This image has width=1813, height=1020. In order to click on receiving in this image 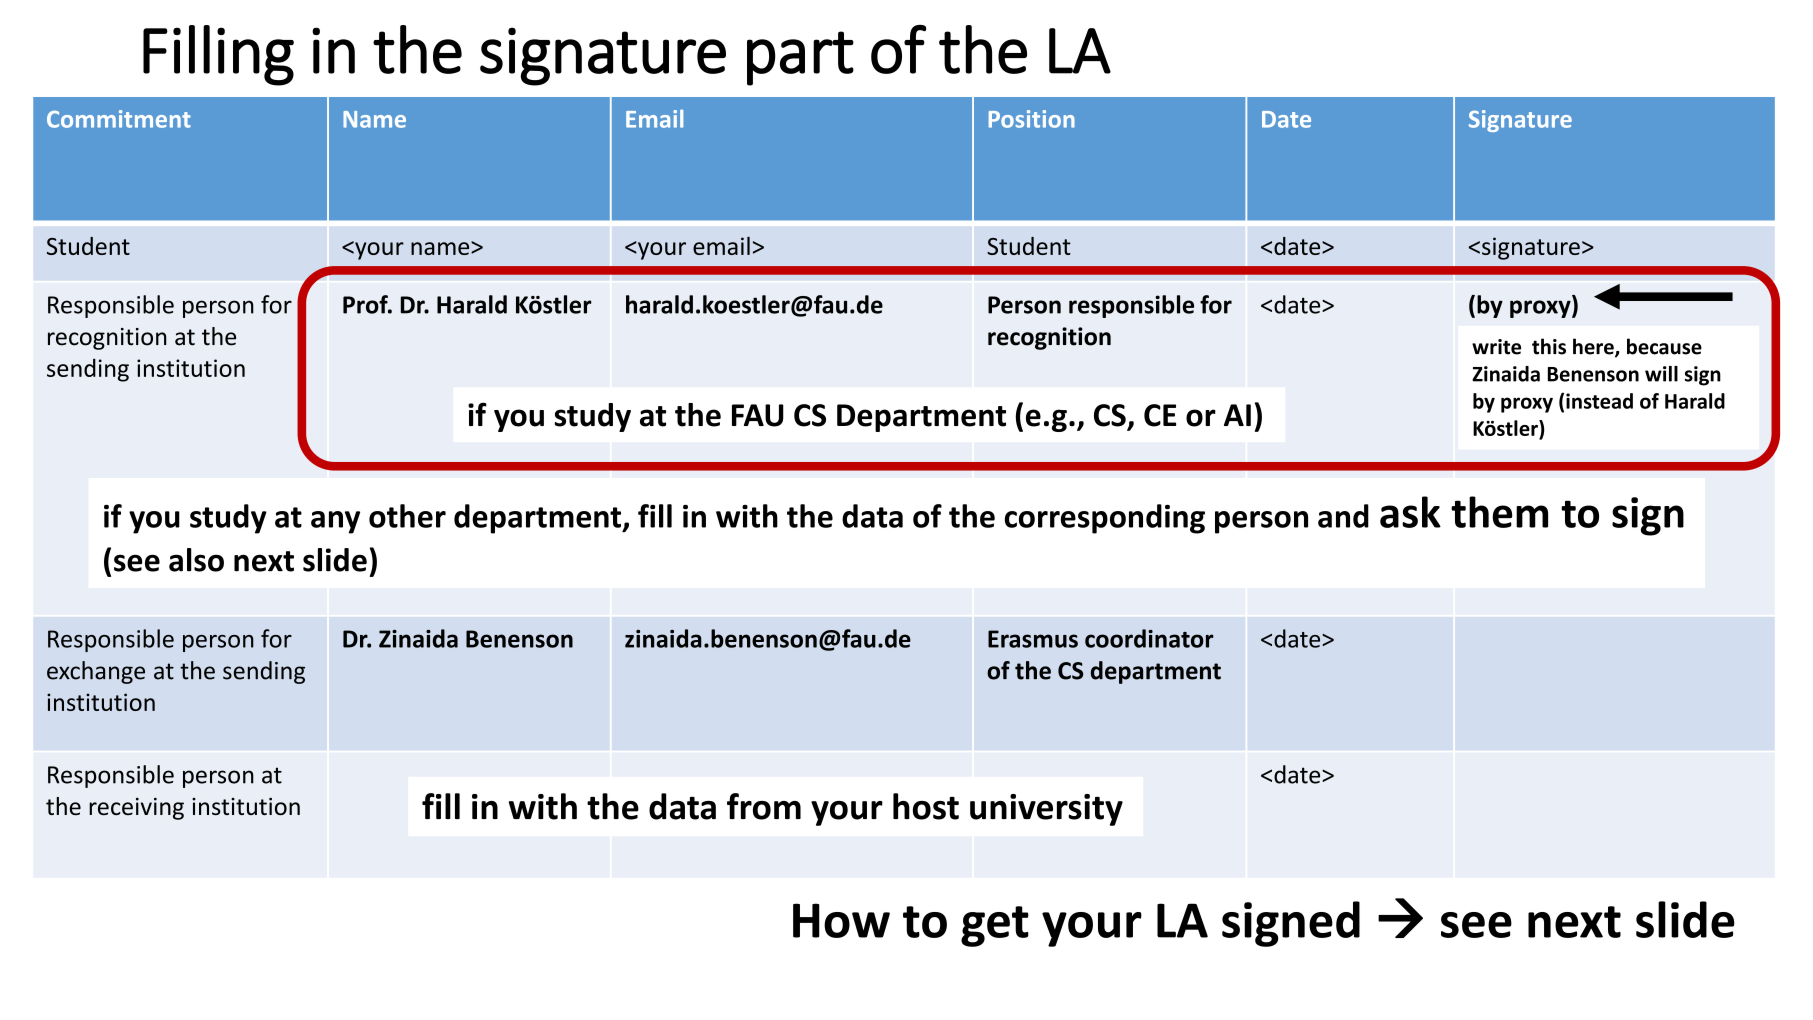, I will do `click(136, 808)`.
